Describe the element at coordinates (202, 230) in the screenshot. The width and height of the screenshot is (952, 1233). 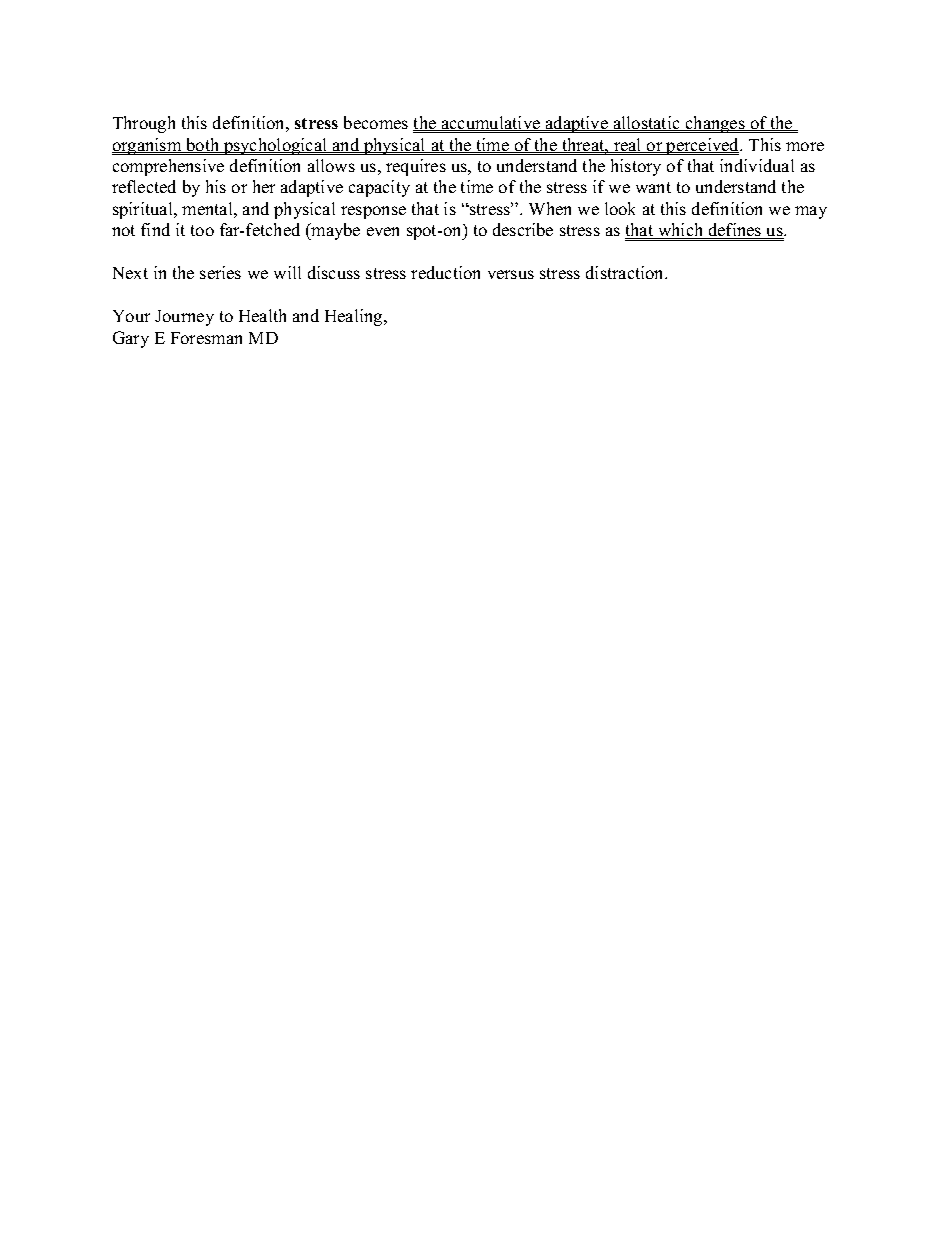
I see `too` at that location.
